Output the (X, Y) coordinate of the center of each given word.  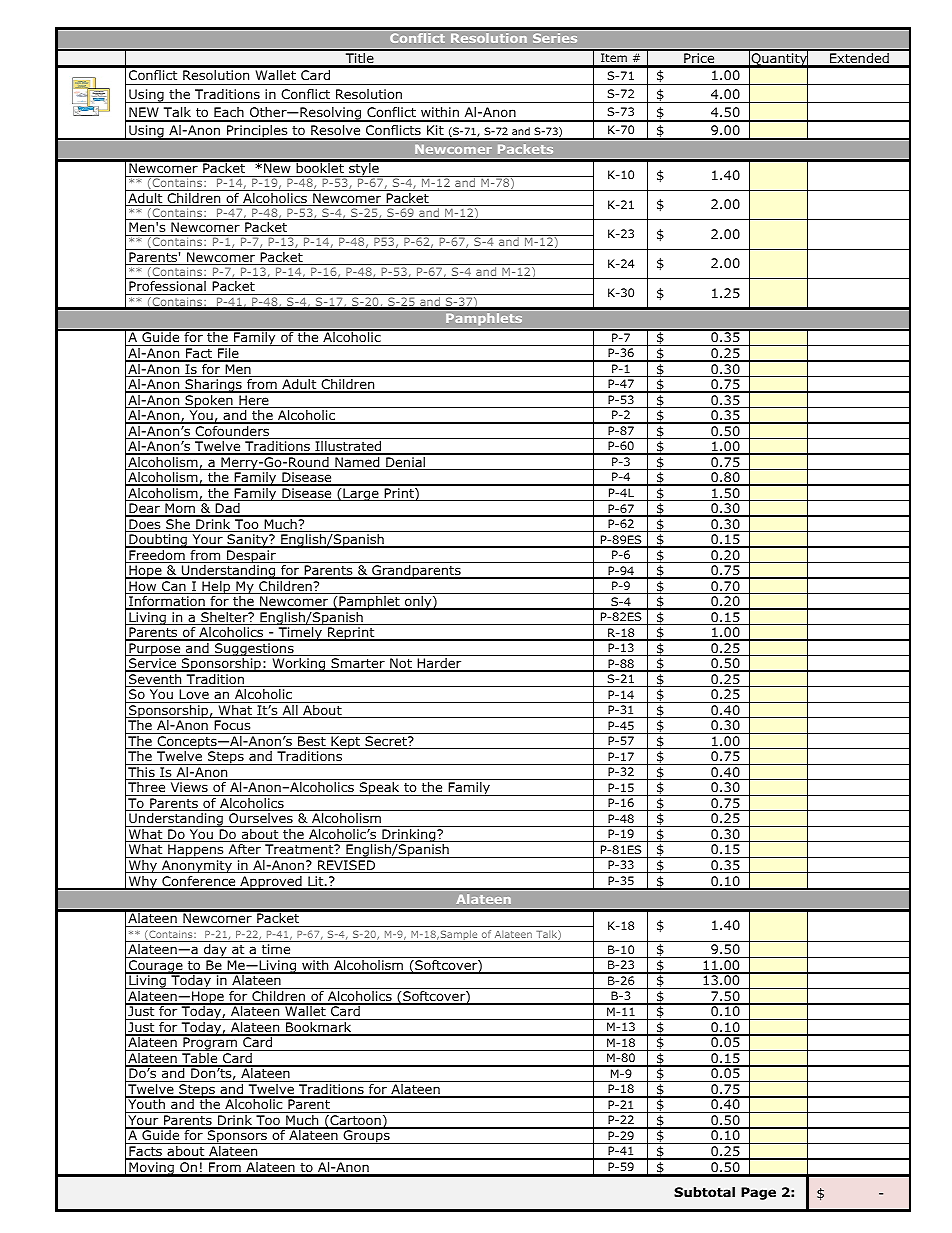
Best (312, 742)
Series (555, 38)
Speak (379, 789)
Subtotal (704, 1192)
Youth (146, 1105)
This (141, 773)
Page (758, 1193)
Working (299, 665)
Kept (346, 742)
